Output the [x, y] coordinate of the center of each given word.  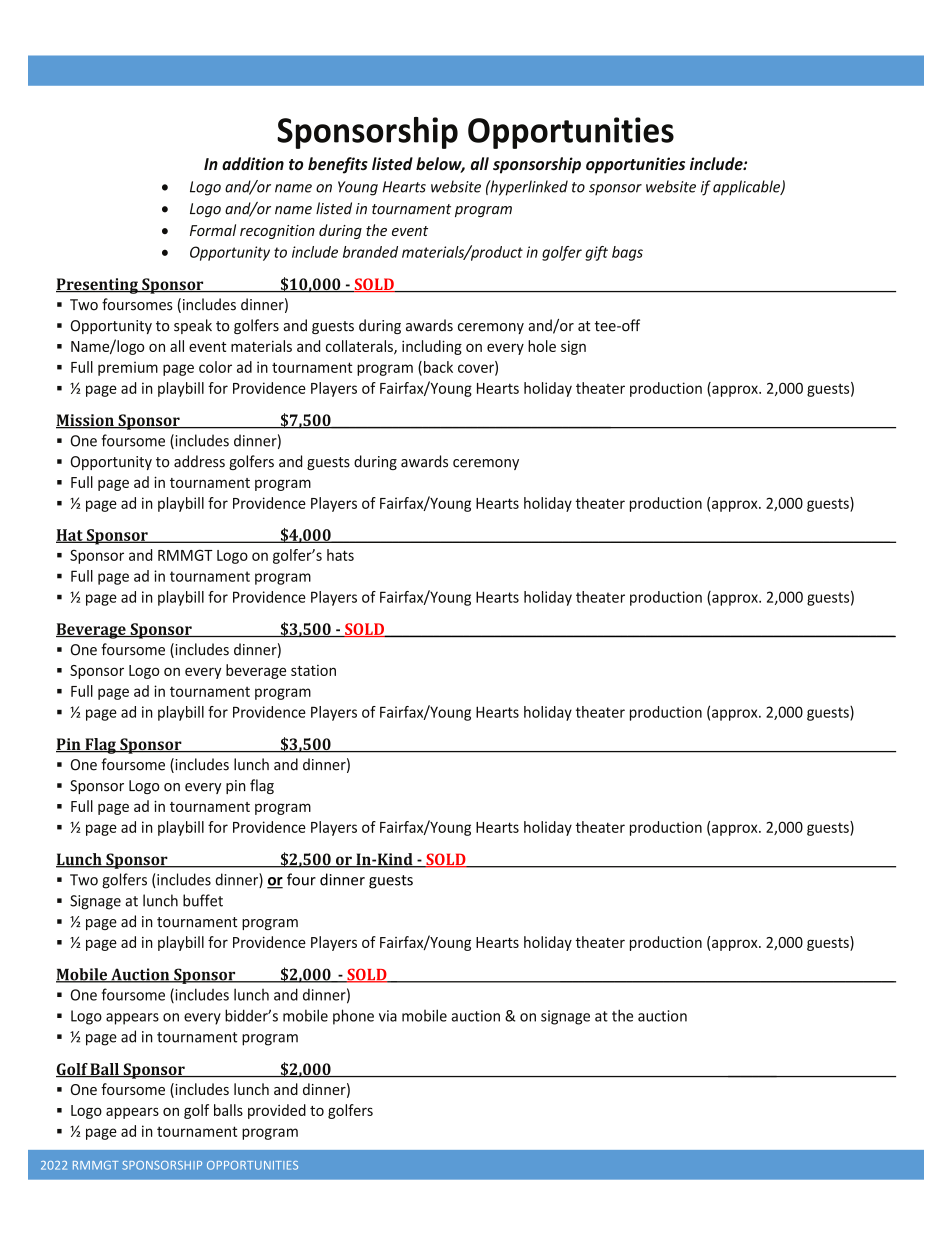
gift [596, 253]
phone [353, 1017]
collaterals [360, 347]
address [199, 461]
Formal [213, 230]
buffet [203, 900]
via [388, 1016]
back [437, 368]
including [432, 347]
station [313, 670]
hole [542, 346]
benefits [338, 165]
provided [277, 1111]
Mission [86, 421]
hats [340, 555]
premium [128, 368]
